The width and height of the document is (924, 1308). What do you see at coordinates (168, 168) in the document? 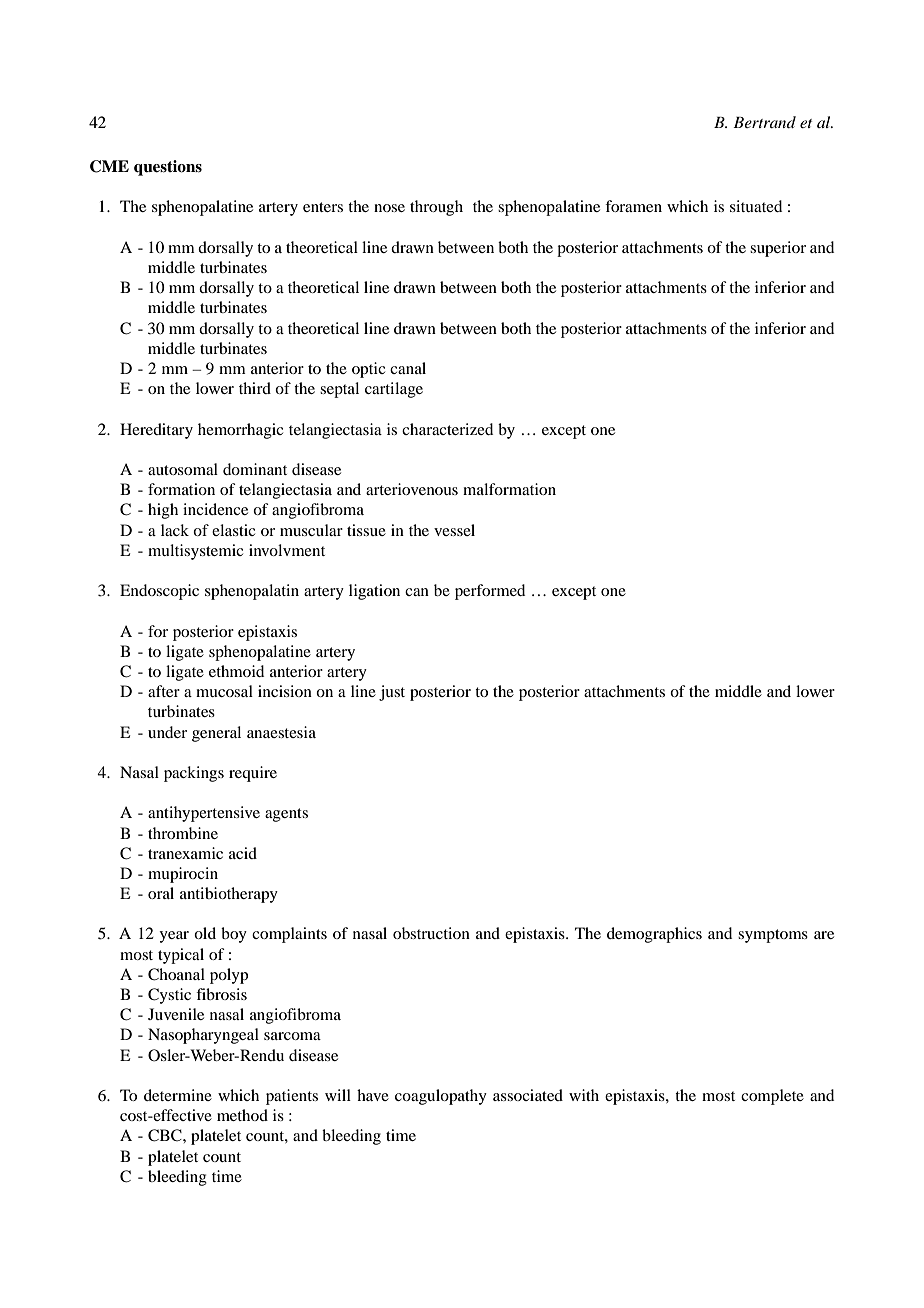
I see `questions` at bounding box center [168, 168].
